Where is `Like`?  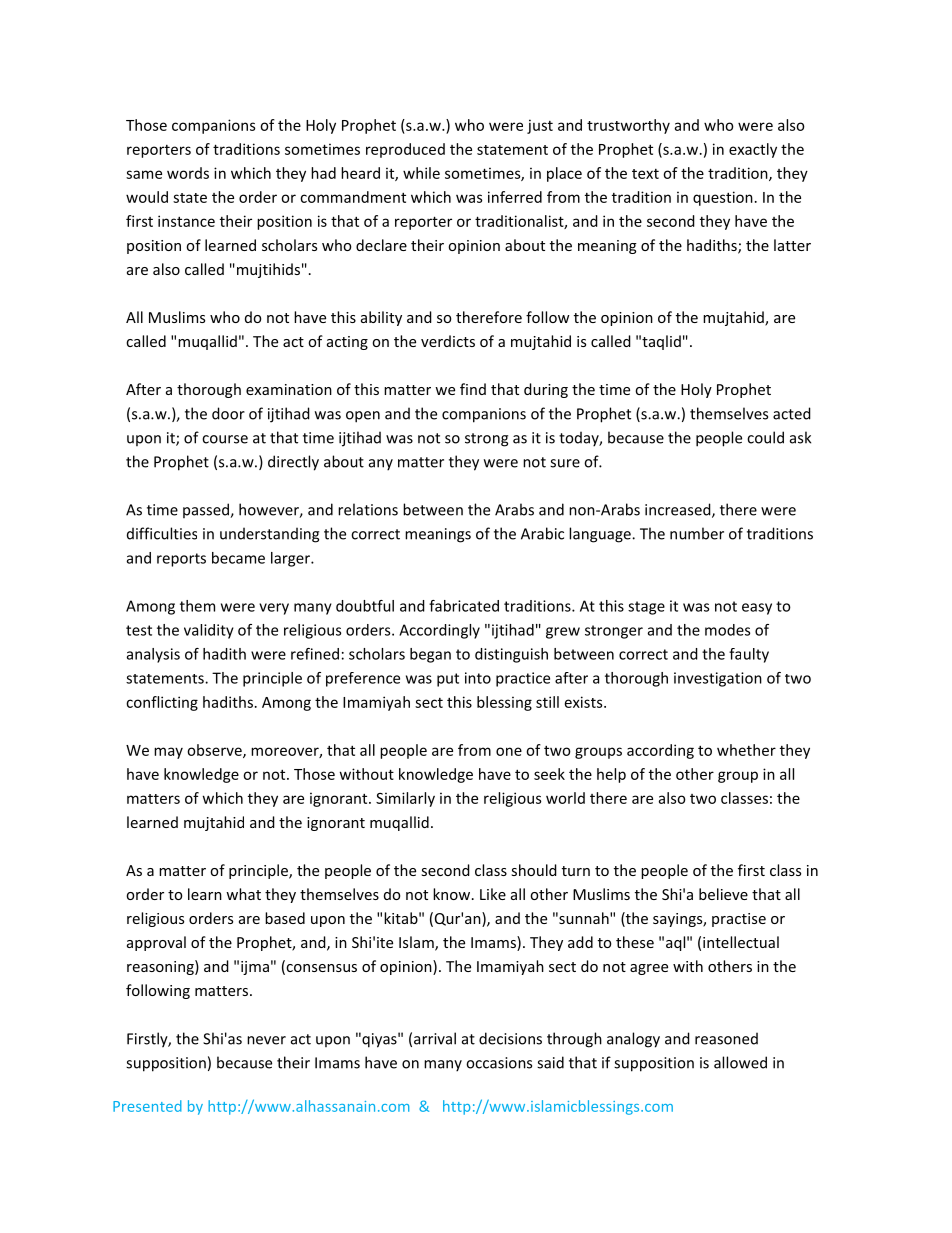
Like is located at coordinates (493, 894).
